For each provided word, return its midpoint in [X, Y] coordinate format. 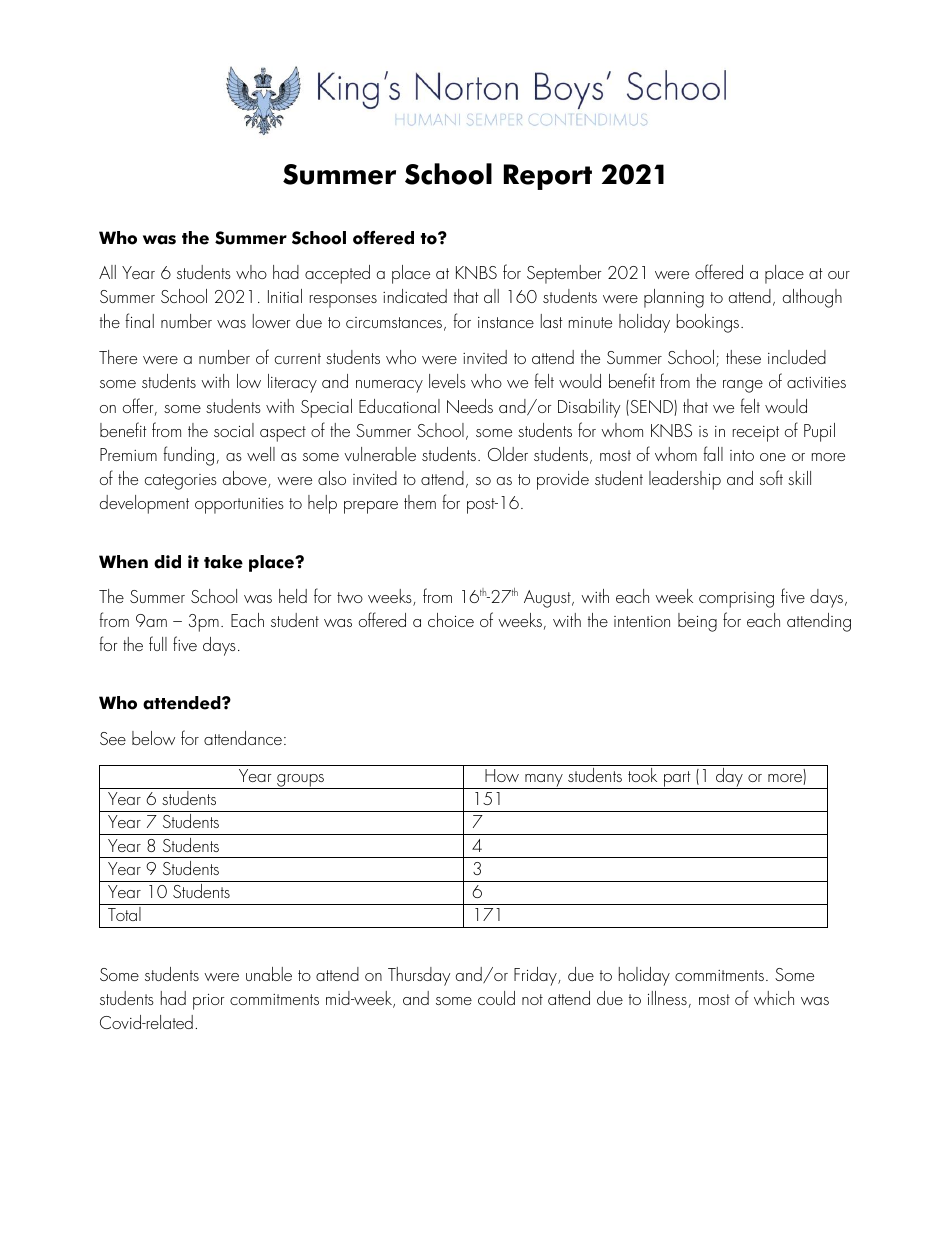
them [420, 502]
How [502, 775]
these [743, 357]
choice [451, 620]
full [158, 643]
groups [300, 781]
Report [548, 177]
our [839, 275]
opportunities [239, 506]
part [677, 780]
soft [771, 477]
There [118, 357]
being [697, 622]
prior [208, 1002]
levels [447, 381]
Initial [285, 296]
